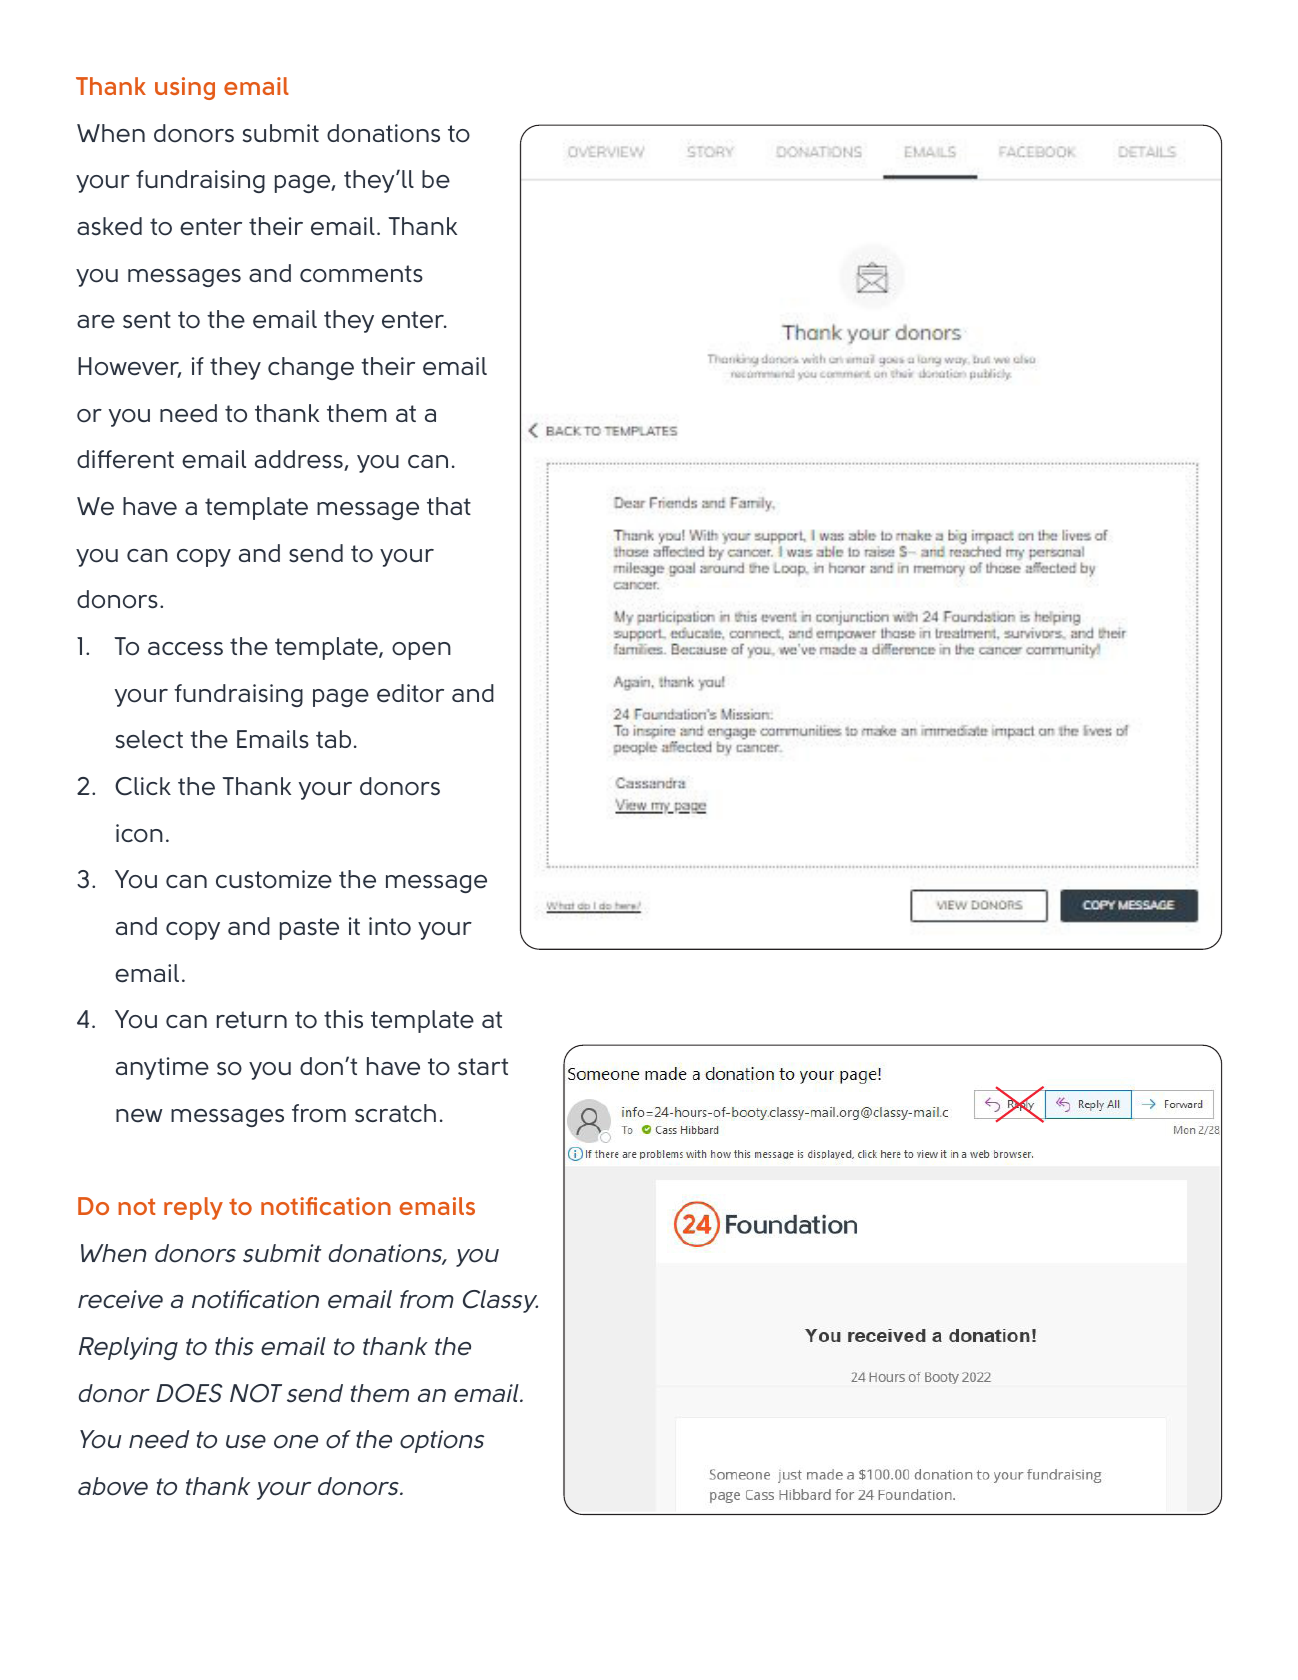 The height and width of the screenshot is (1680, 1298). I want to click on address, so click(300, 460).
